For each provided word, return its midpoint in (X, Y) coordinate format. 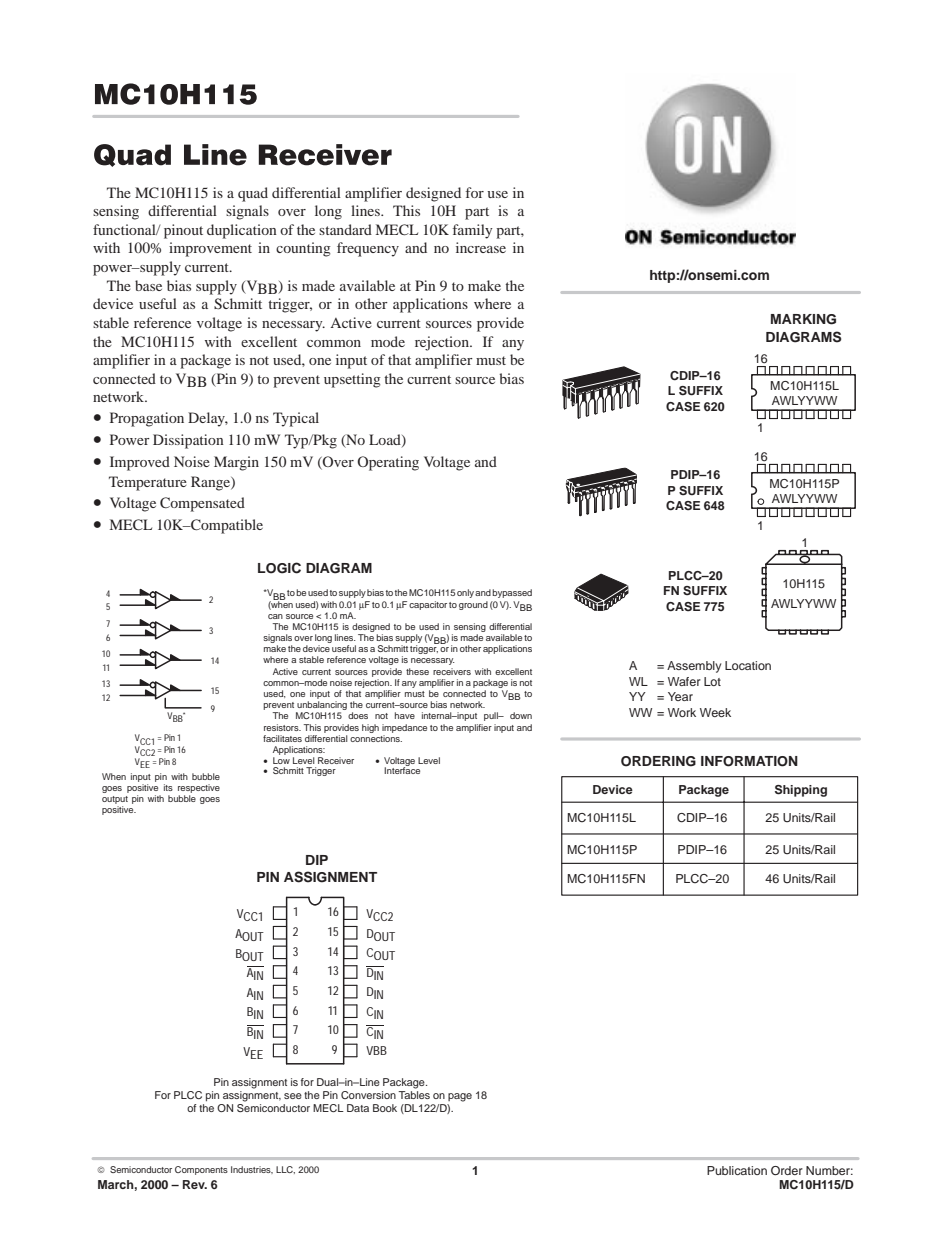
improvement (210, 249)
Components (201, 1170)
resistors (282, 727)
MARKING (803, 319)
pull (492, 716)
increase (481, 247)
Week (715, 712)
